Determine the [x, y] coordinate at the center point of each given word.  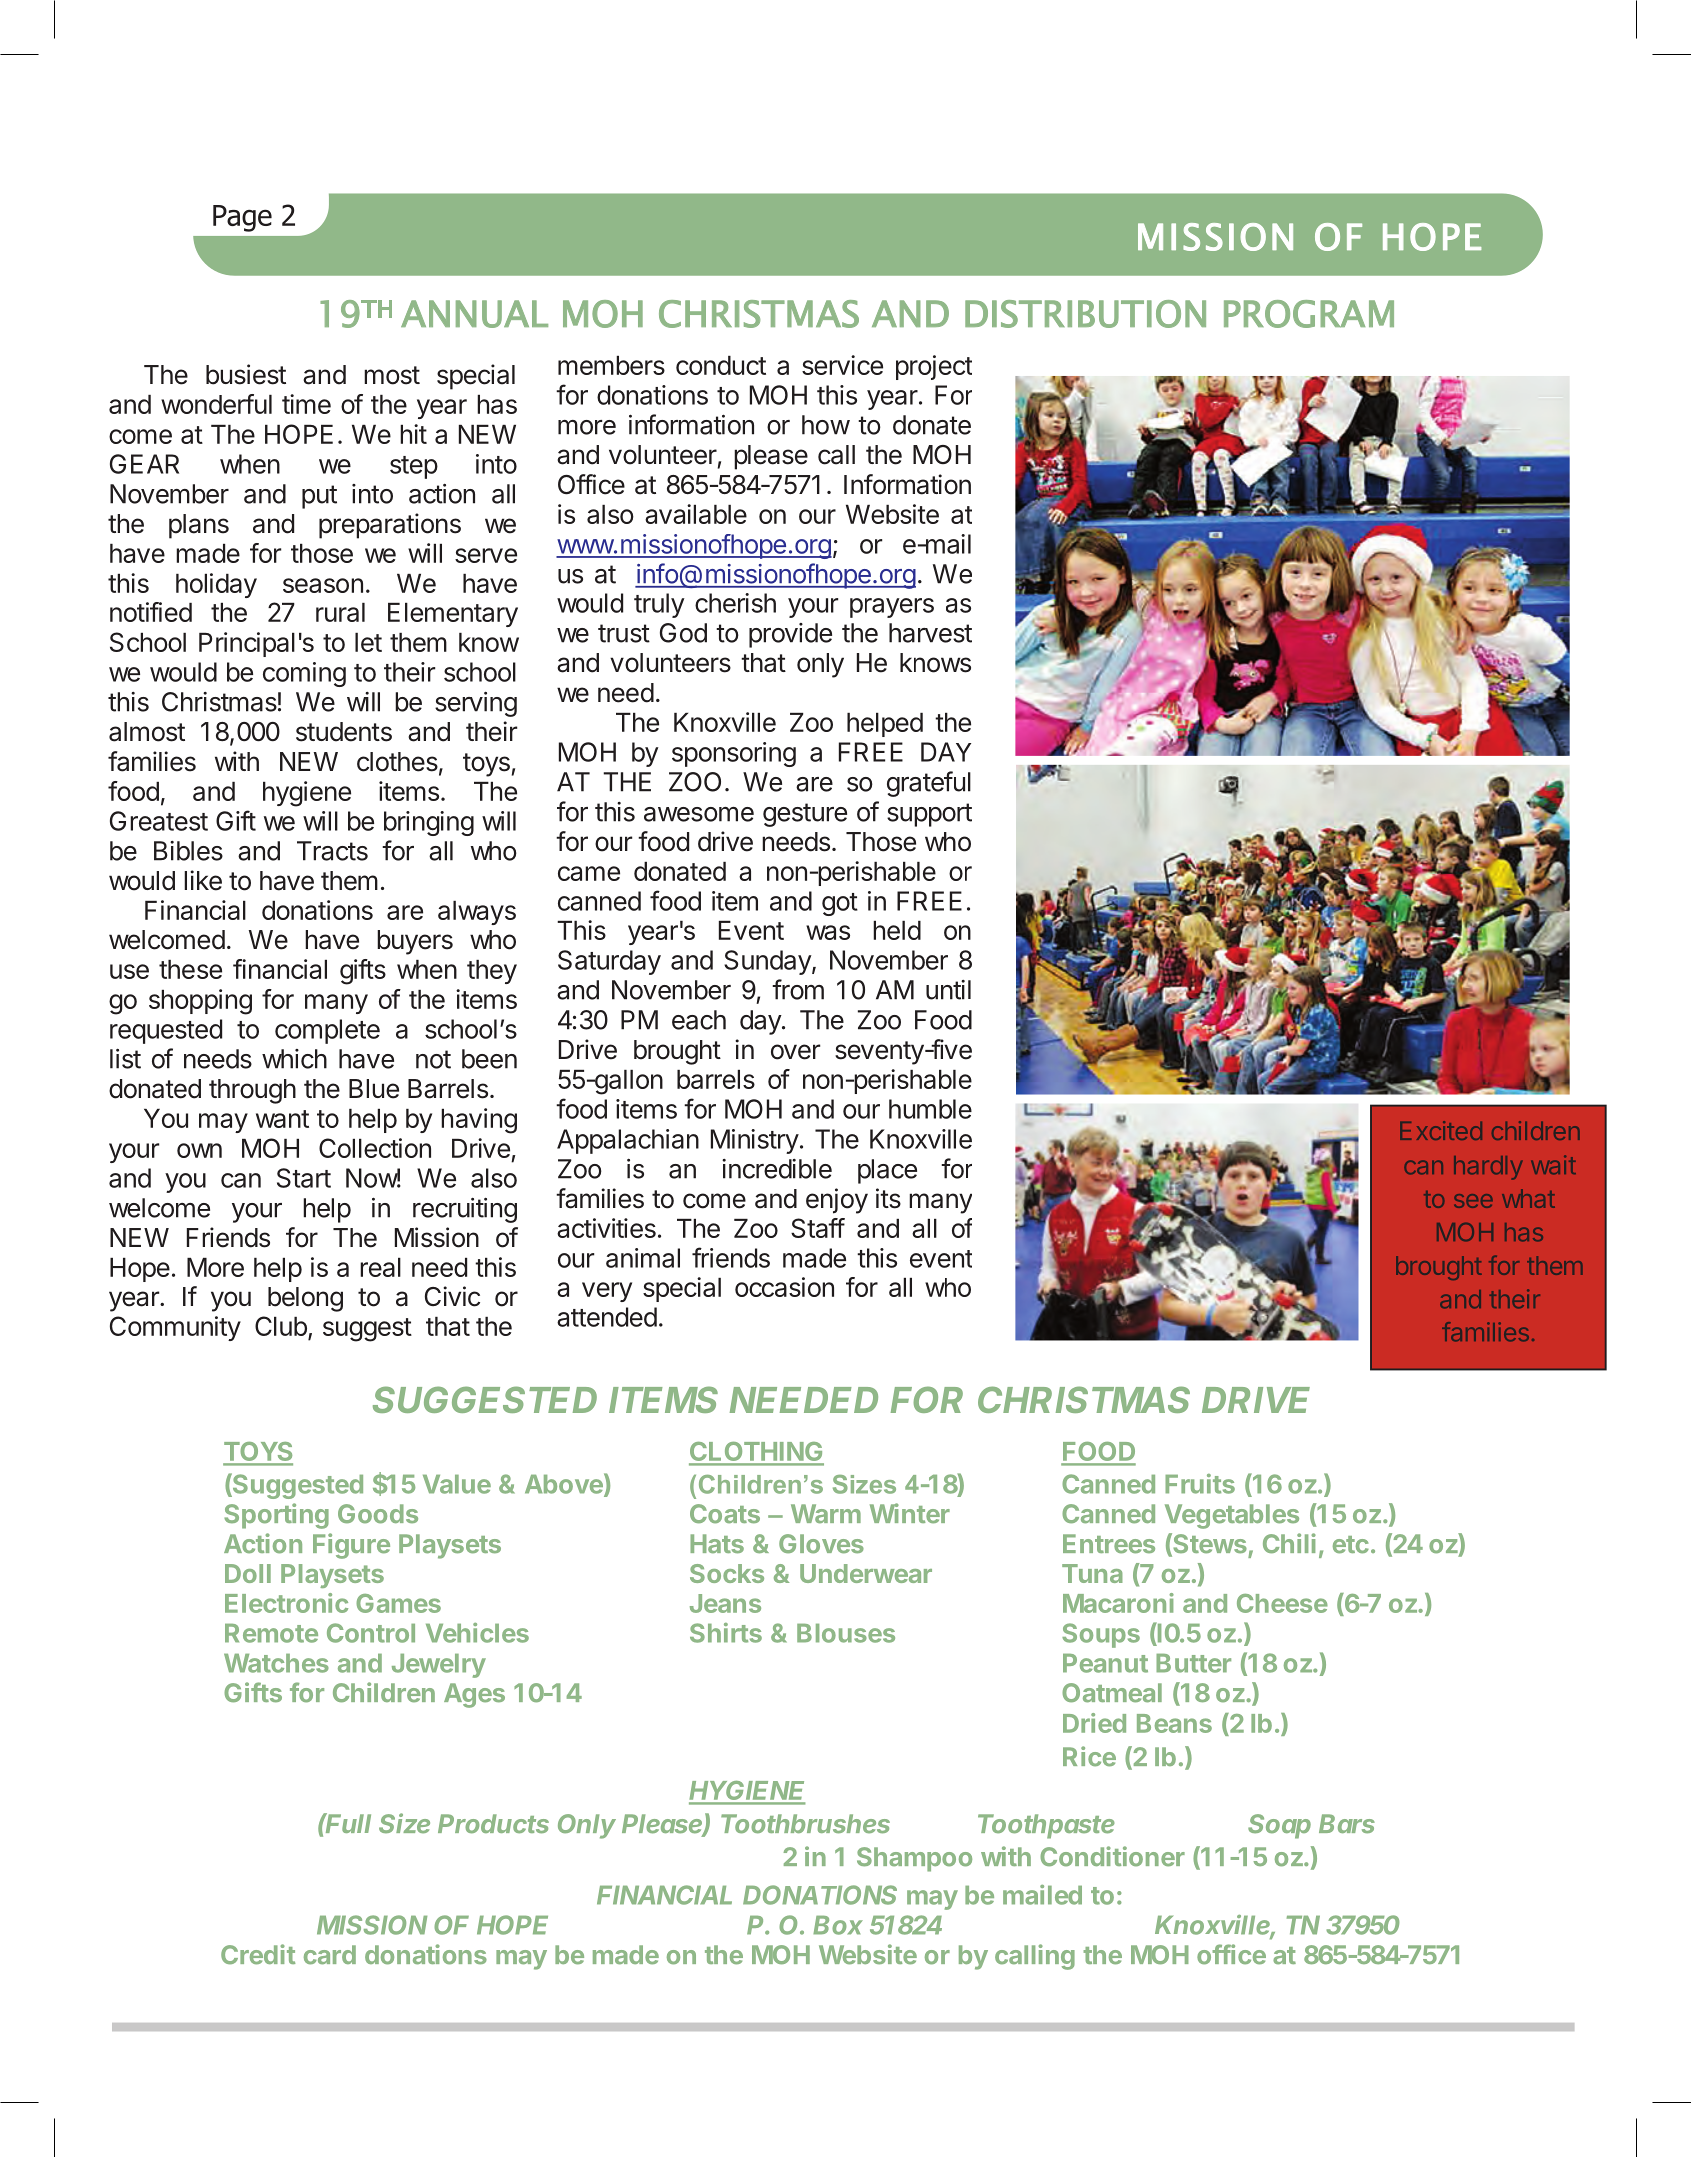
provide [790, 635]
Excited [1441, 1130]
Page [242, 218]
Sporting [276, 1516]
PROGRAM [1309, 314]
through [252, 1091]
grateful [929, 784]
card [330, 1955]
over [795, 1052]
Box [838, 1925]
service [842, 365]
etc [1351, 1545]
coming [304, 674]
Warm [826, 1513]
